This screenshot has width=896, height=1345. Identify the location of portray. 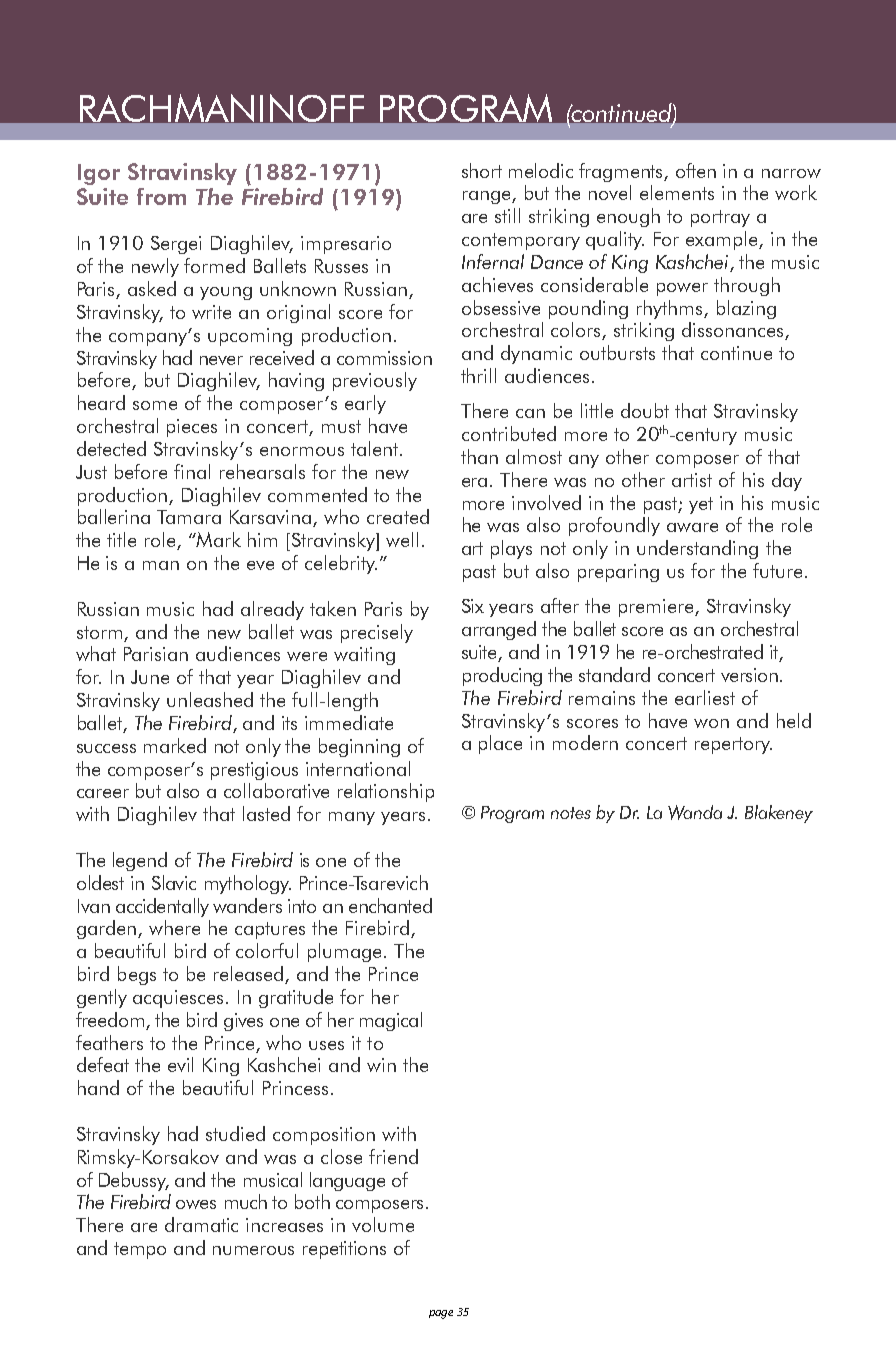
(720, 218).
